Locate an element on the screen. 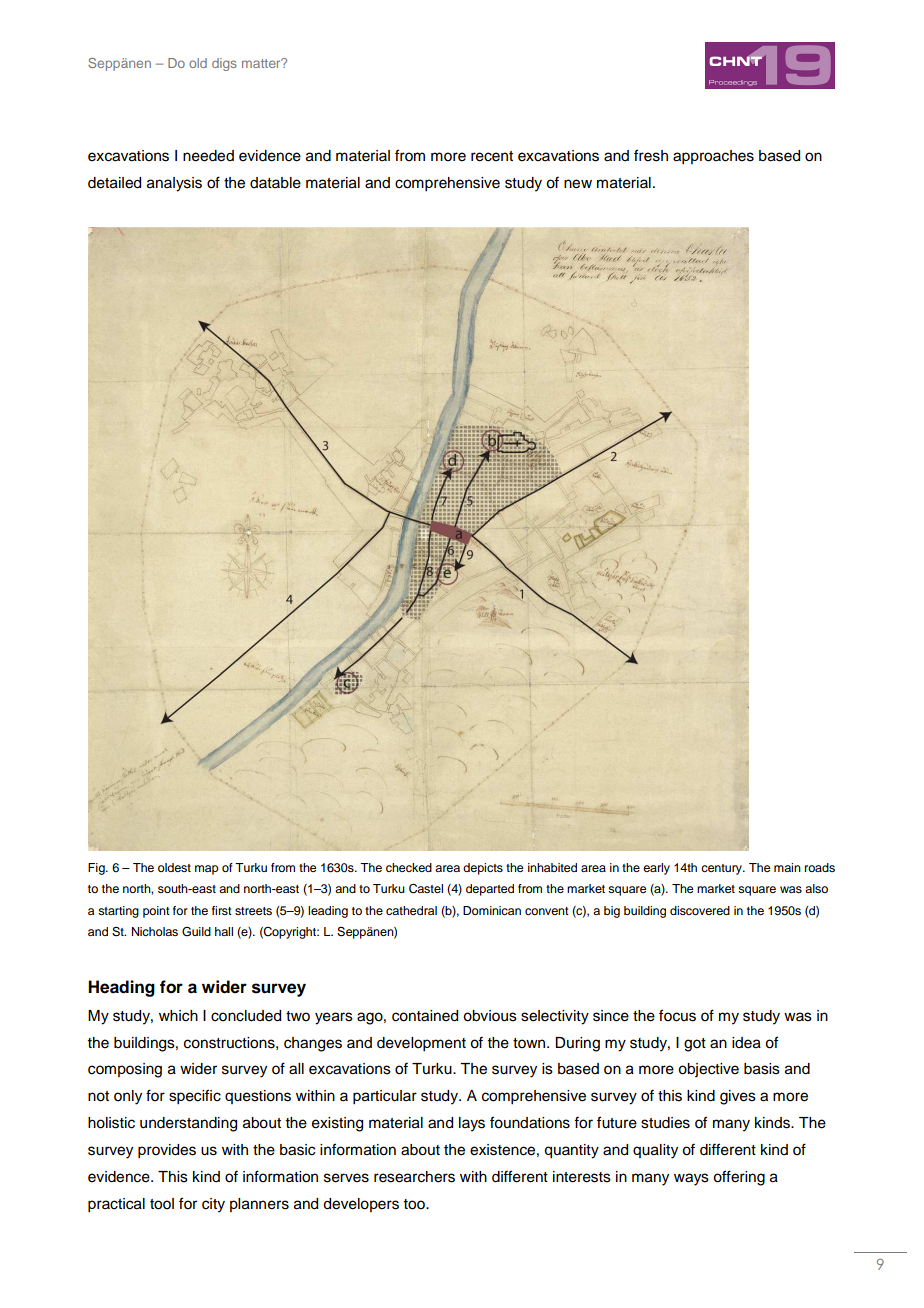  approaches is located at coordinates (713, 157).
